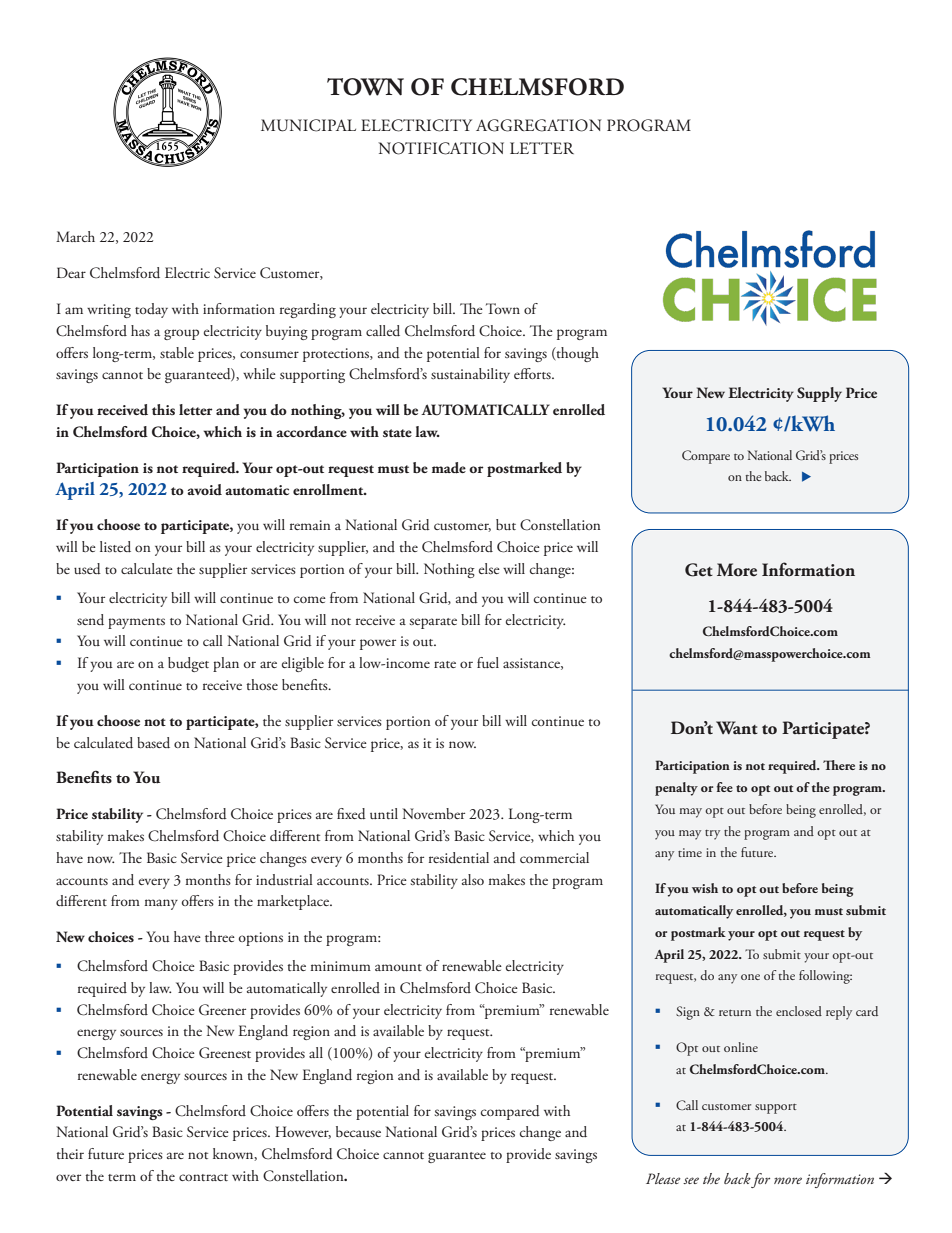 This screenshot has width=952, height=1233. What do you see at coordinates (488, 662) in the screenshot?
I see `fuel` at bounding box center [488, 662].
